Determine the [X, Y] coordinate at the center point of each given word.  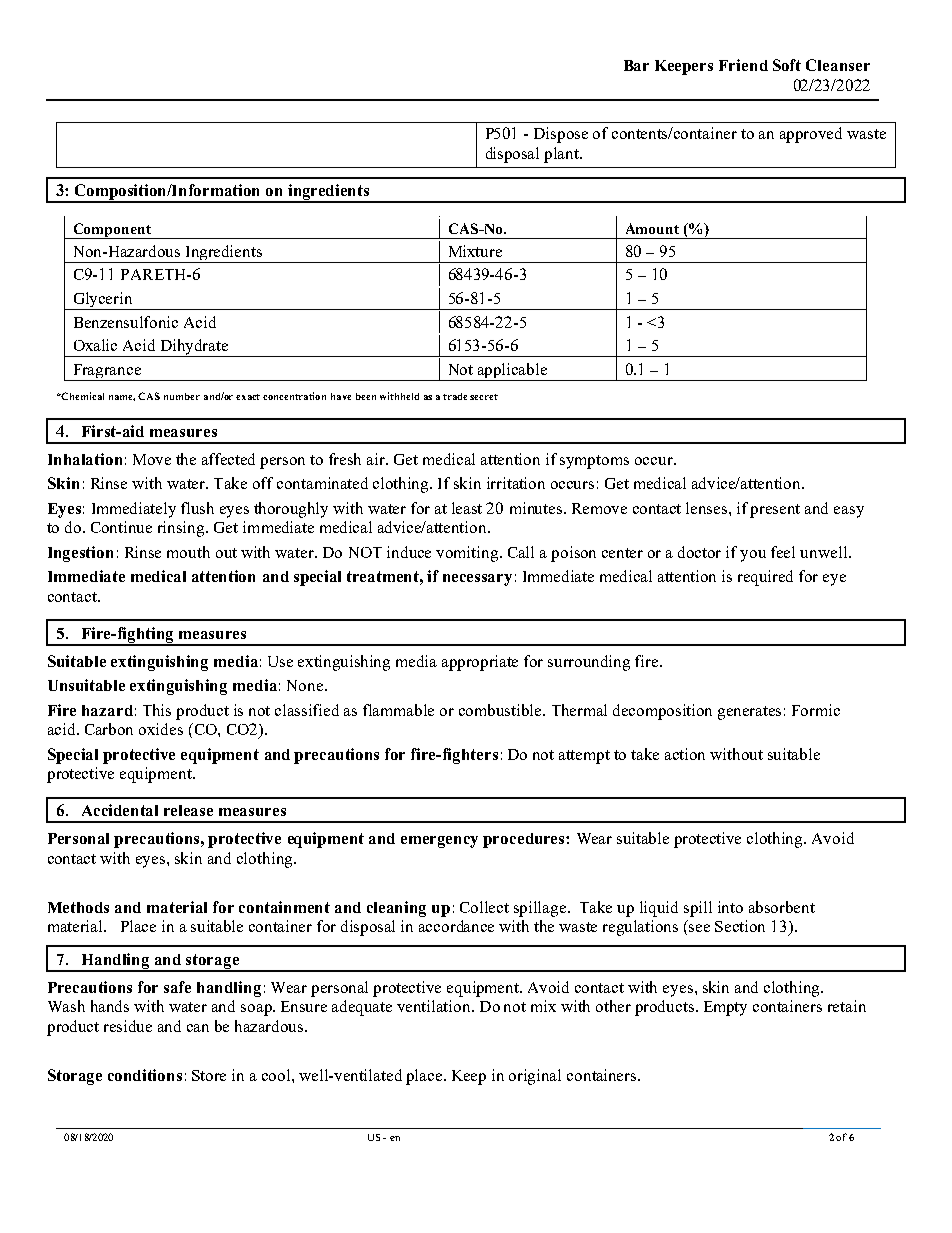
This [157, 710]
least [467, 508]
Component [112, 231]
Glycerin [103, 301]
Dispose [561, 135]
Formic [816, 710]
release [188, 810]
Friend [743, 65]
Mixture [475, 251]
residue [128, 1026]
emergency [439, 842]
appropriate [480, 663]
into [730, 907]
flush [197, 508]
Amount [652, 228]
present [775, 511]
